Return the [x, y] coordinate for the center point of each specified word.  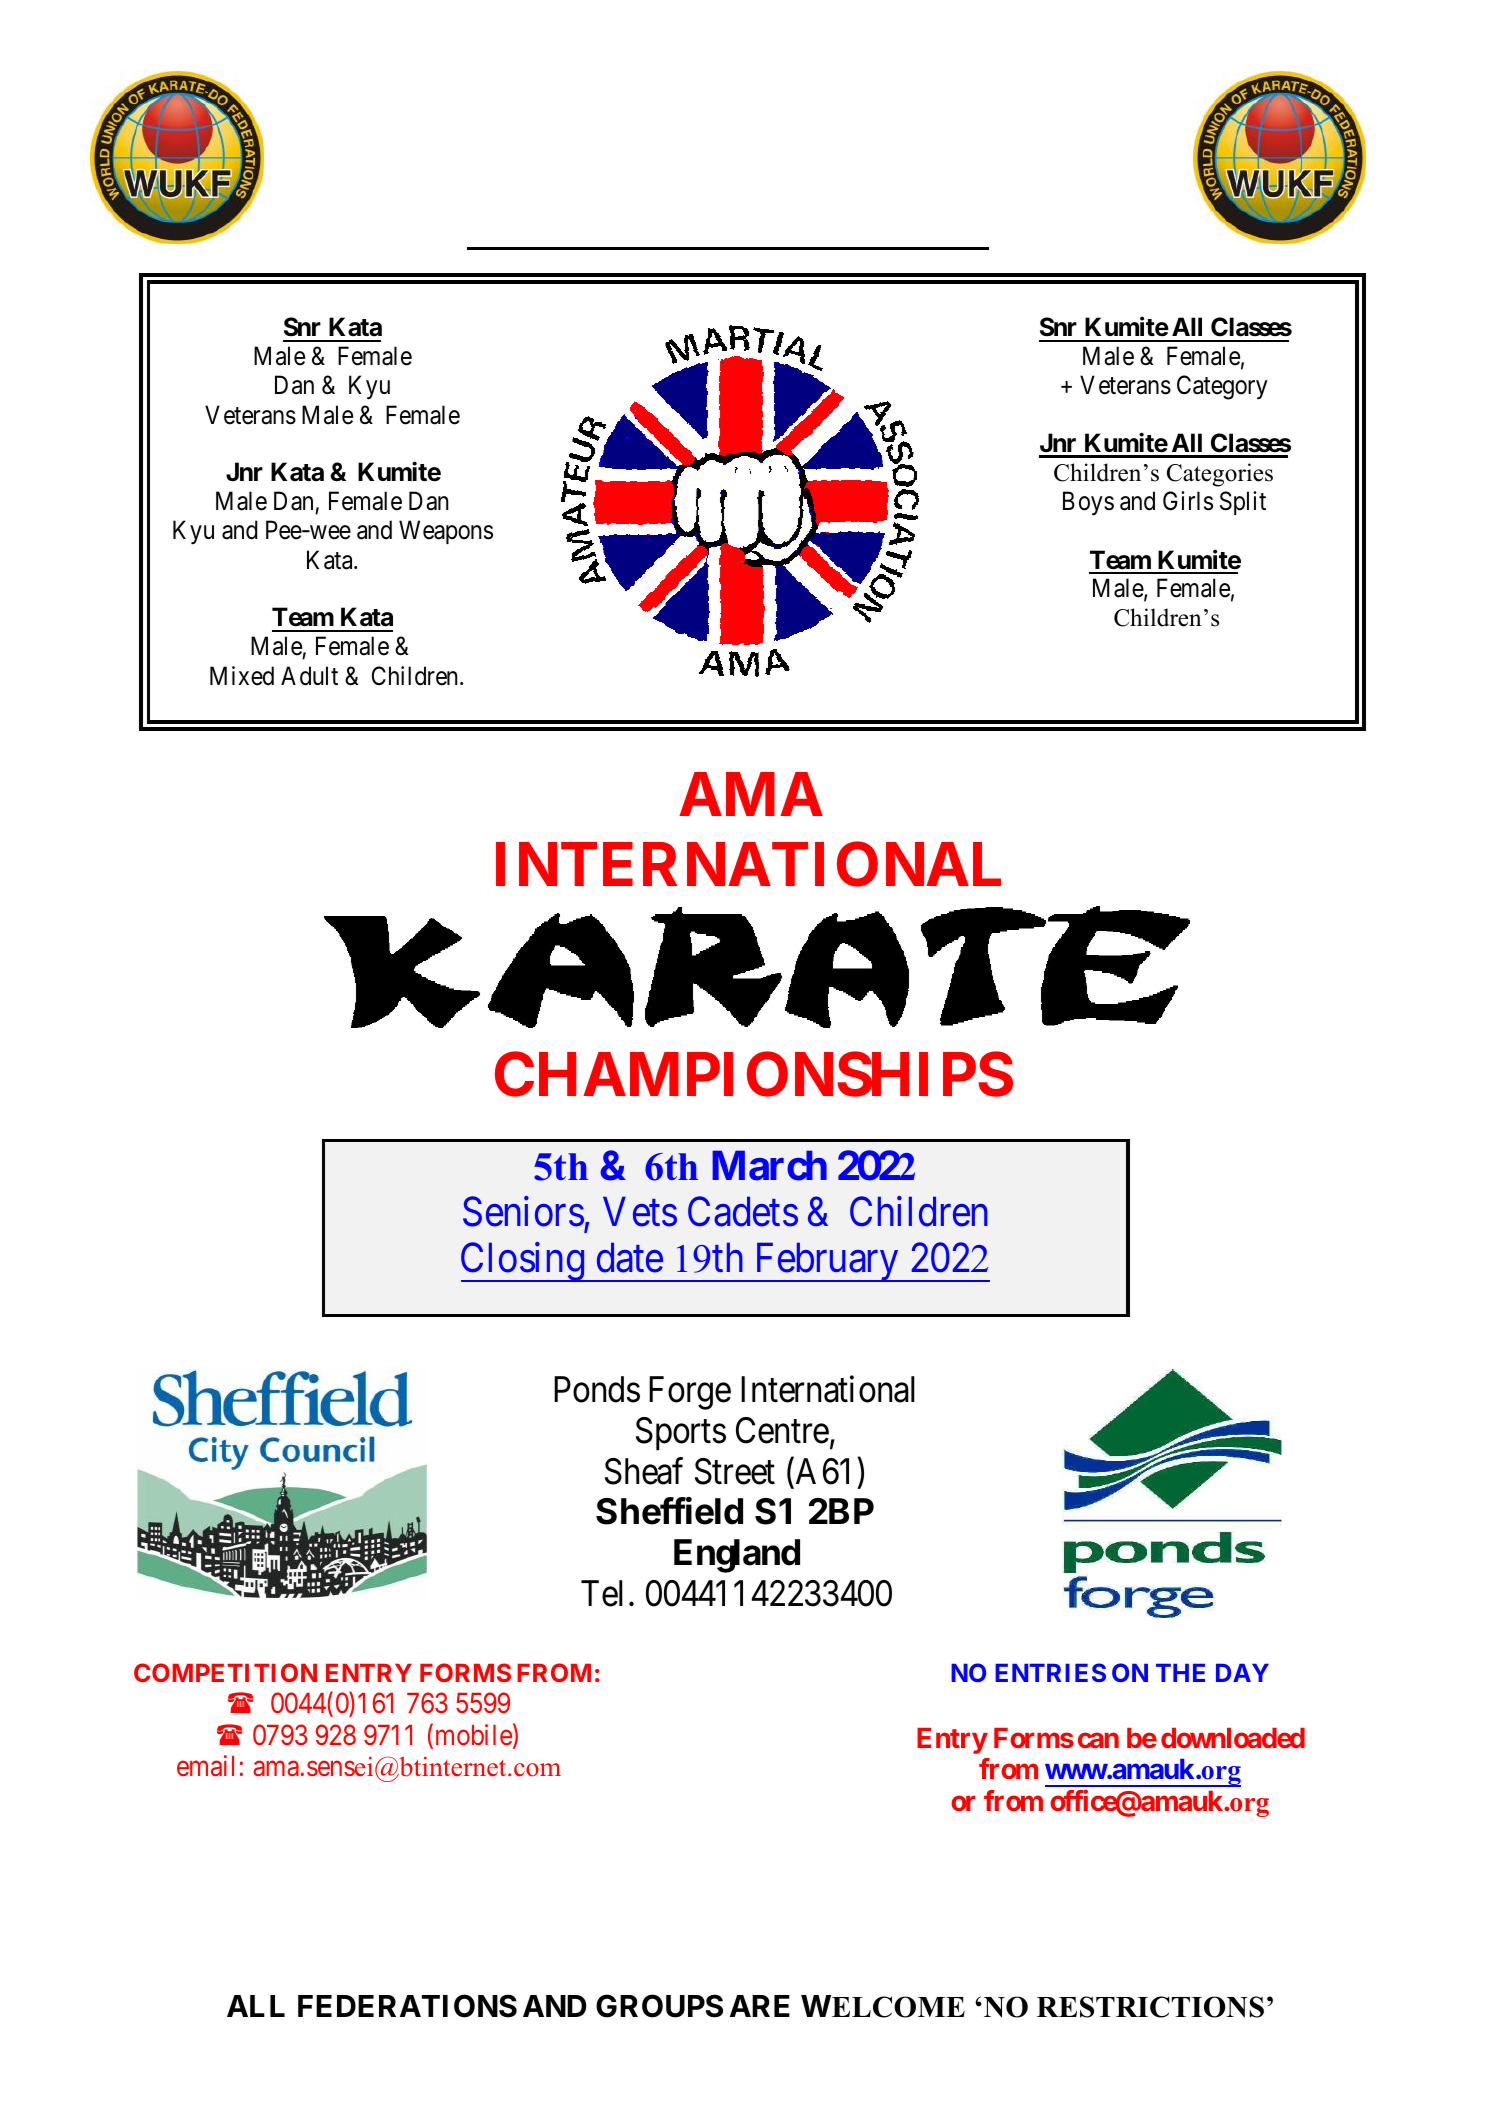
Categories [1220, 475]
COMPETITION [225, 1672]
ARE [760, 2006]
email [205, 1766]
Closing [523, 1262]
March [769, 1166]
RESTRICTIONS [1150, 2007]
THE [1180, 1673]
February [826, 1262]
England [737, 1556]
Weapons [446, 532]
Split [1243, 503]
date [630, 1258]
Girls [1188, 501]
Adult [309, 676]
